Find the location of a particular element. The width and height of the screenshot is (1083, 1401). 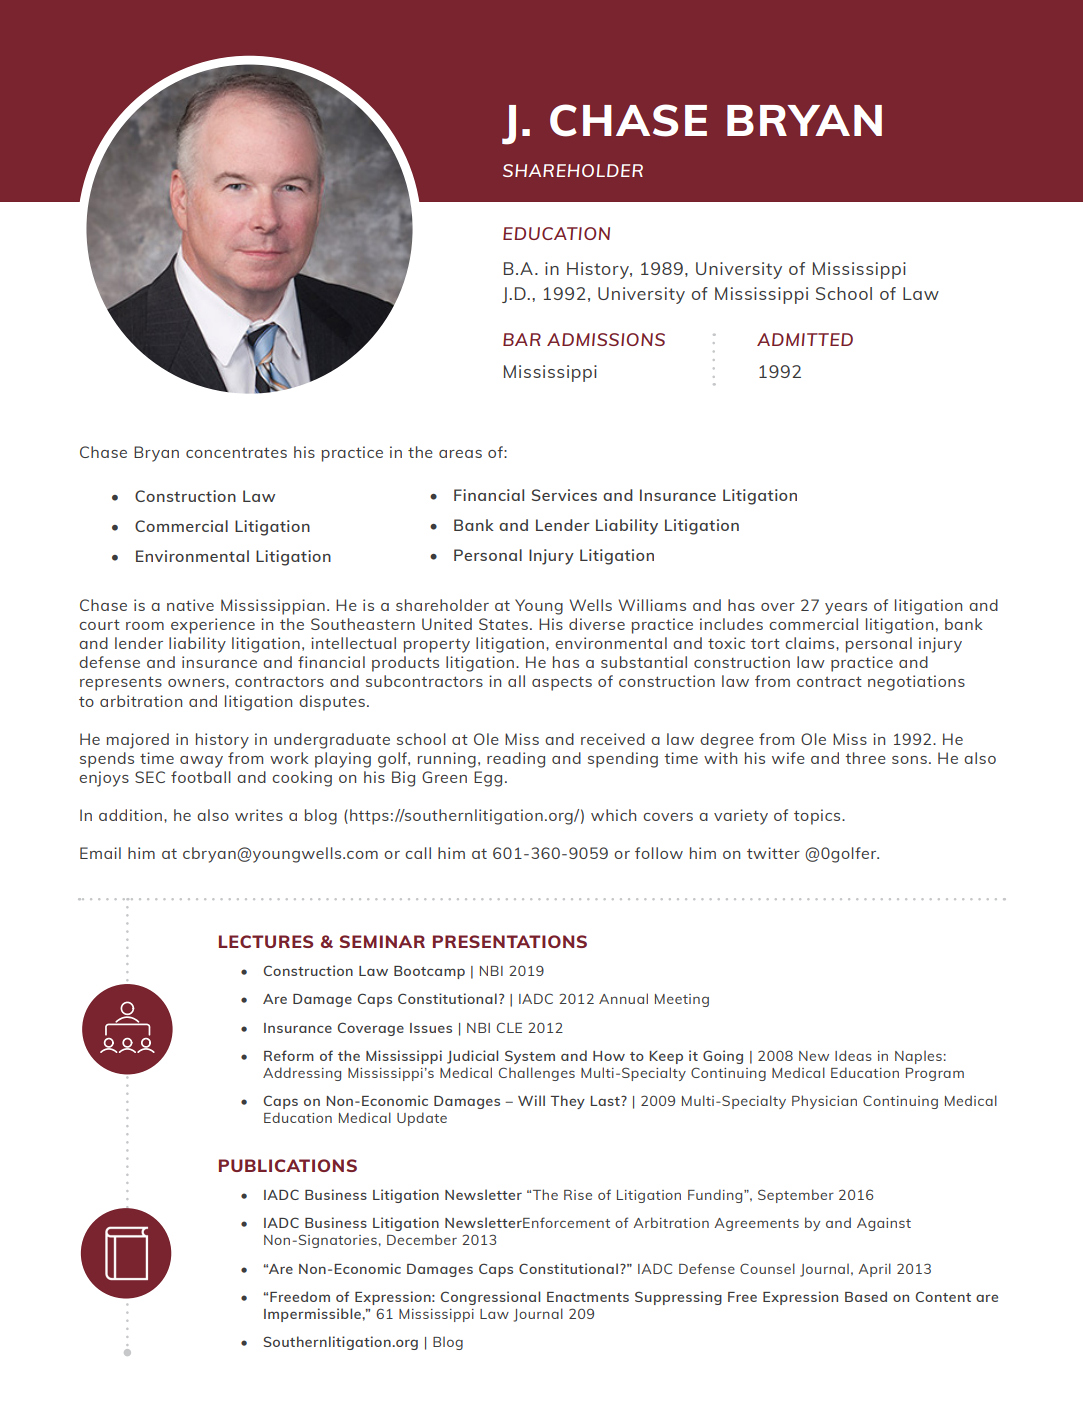

three is located at coordinates (865, 758).
